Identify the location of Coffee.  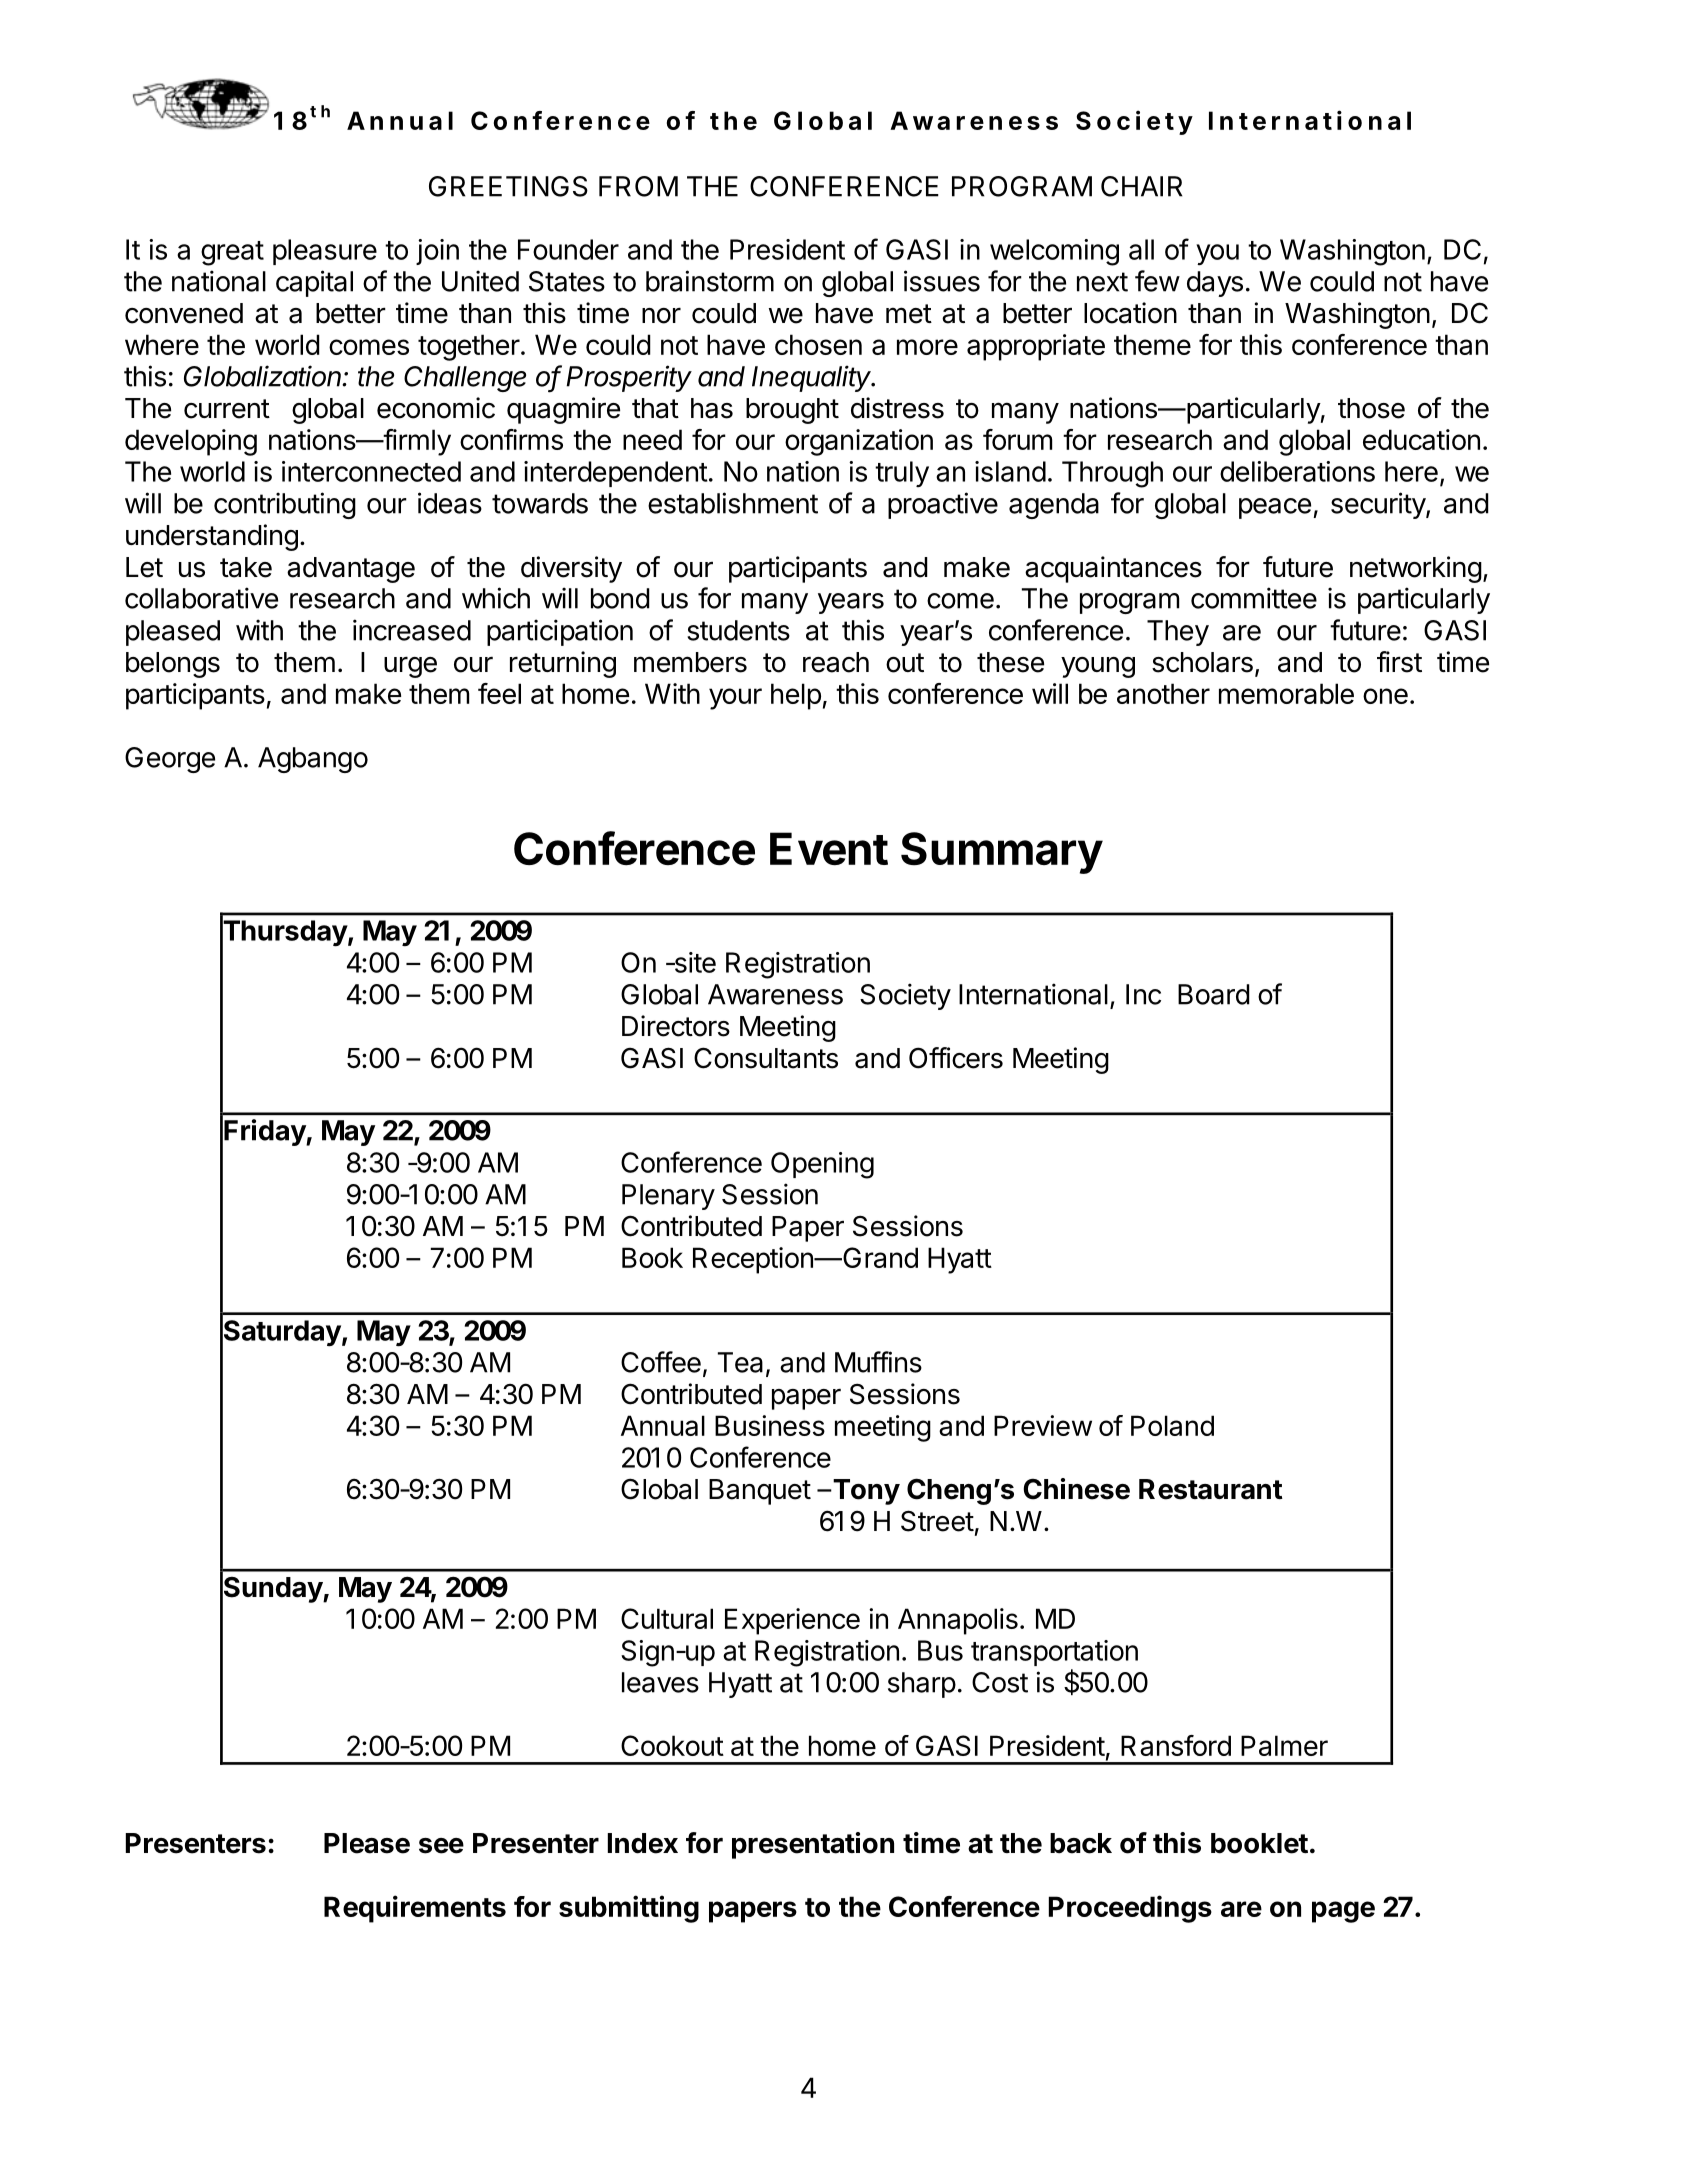
(661, 1362).
